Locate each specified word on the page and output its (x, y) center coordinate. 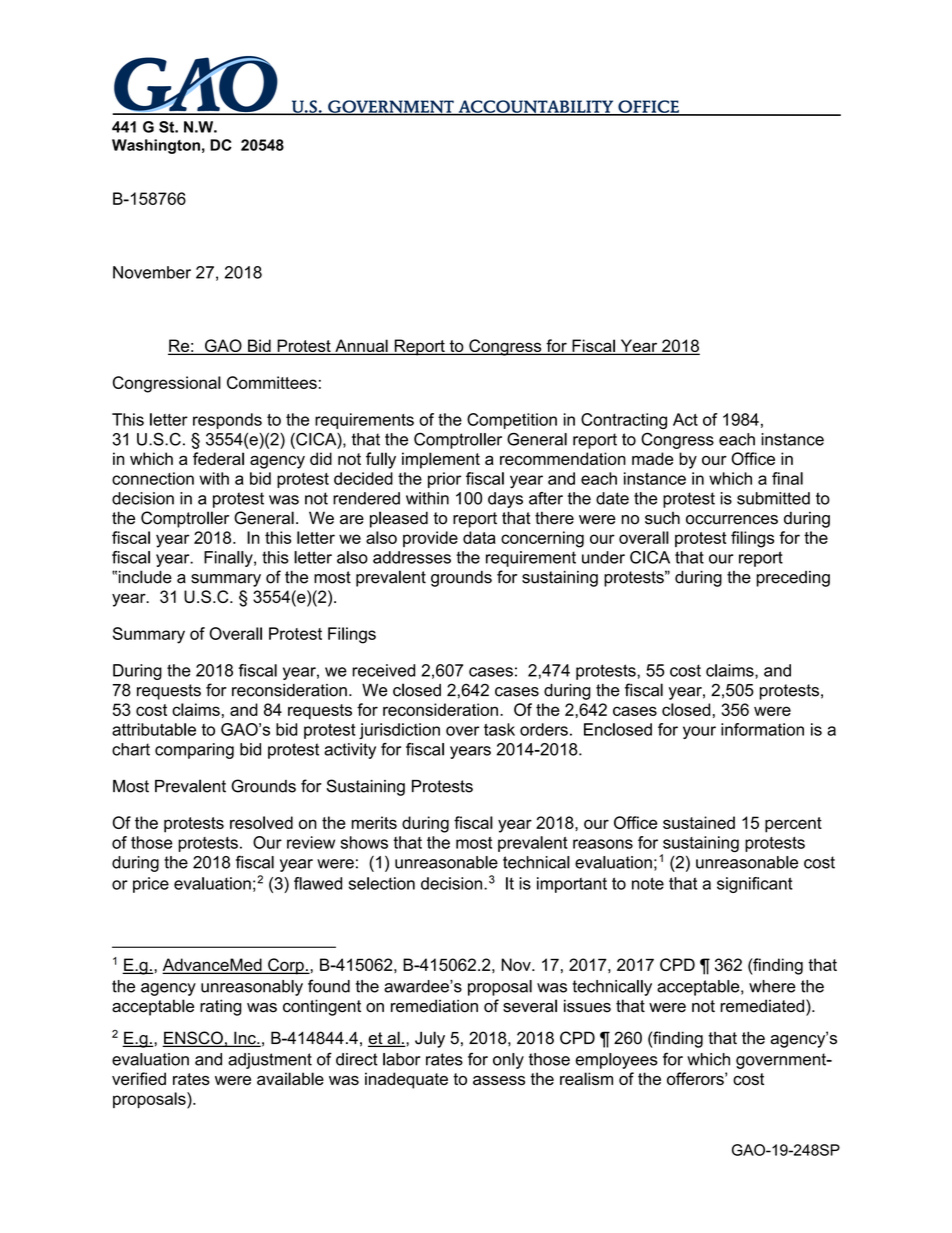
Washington (156, 146)
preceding (793, 579)
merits (374, 822)
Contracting (624, 421)
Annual (361, 347)
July (430, 1039)
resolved (261, 822)
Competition (512, 421)
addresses (412, 557)
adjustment (270, 1061)
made (652, 458)
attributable (154, 729)
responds (227, 421)
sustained (699, 822)
